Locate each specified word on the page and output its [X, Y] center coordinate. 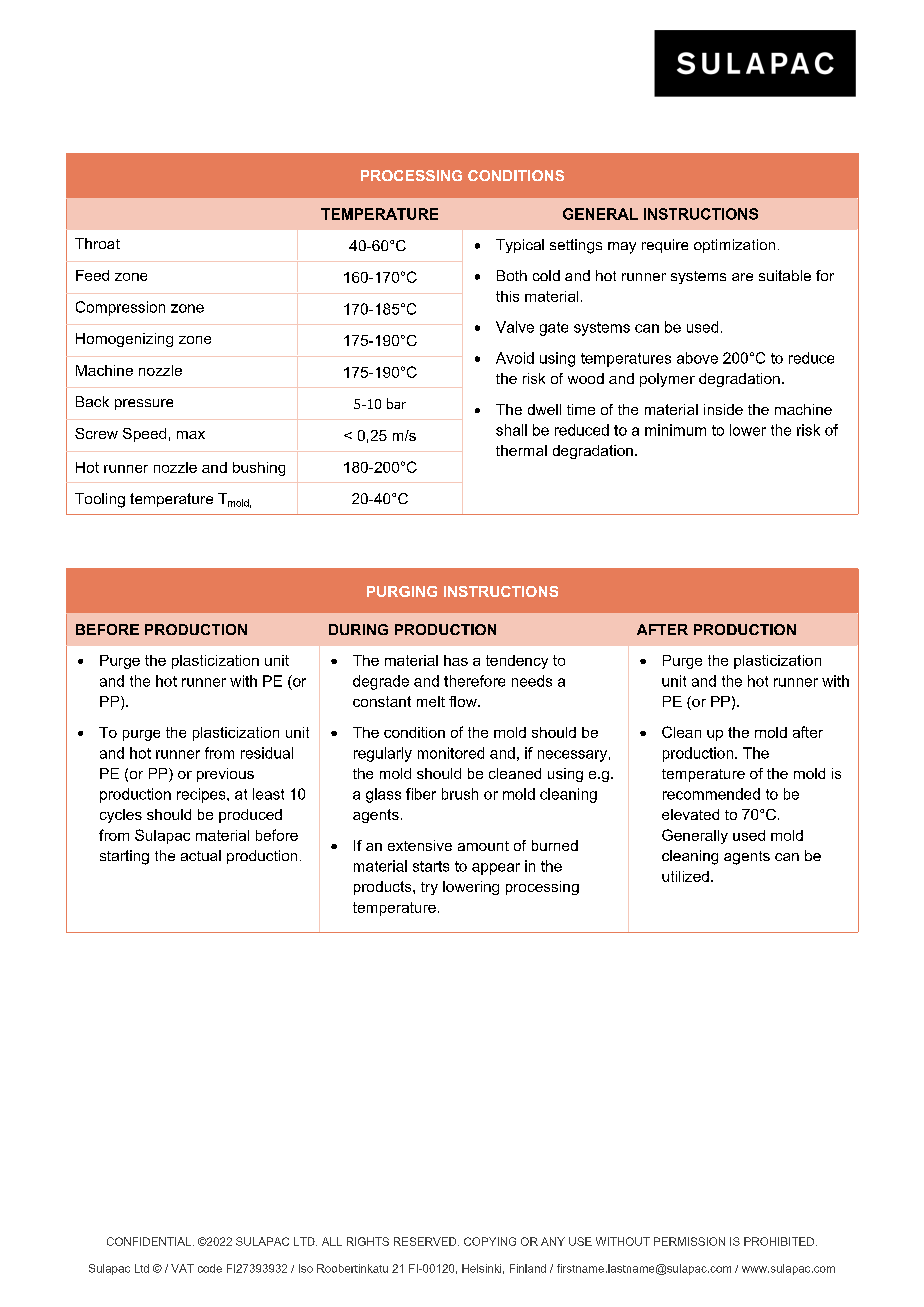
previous [225, 775]
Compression [120, 308]
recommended [711, 794]
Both [512, 275]
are [742, 277]
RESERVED [426, 1241]
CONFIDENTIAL [149, 1241]
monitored [451, 753]
